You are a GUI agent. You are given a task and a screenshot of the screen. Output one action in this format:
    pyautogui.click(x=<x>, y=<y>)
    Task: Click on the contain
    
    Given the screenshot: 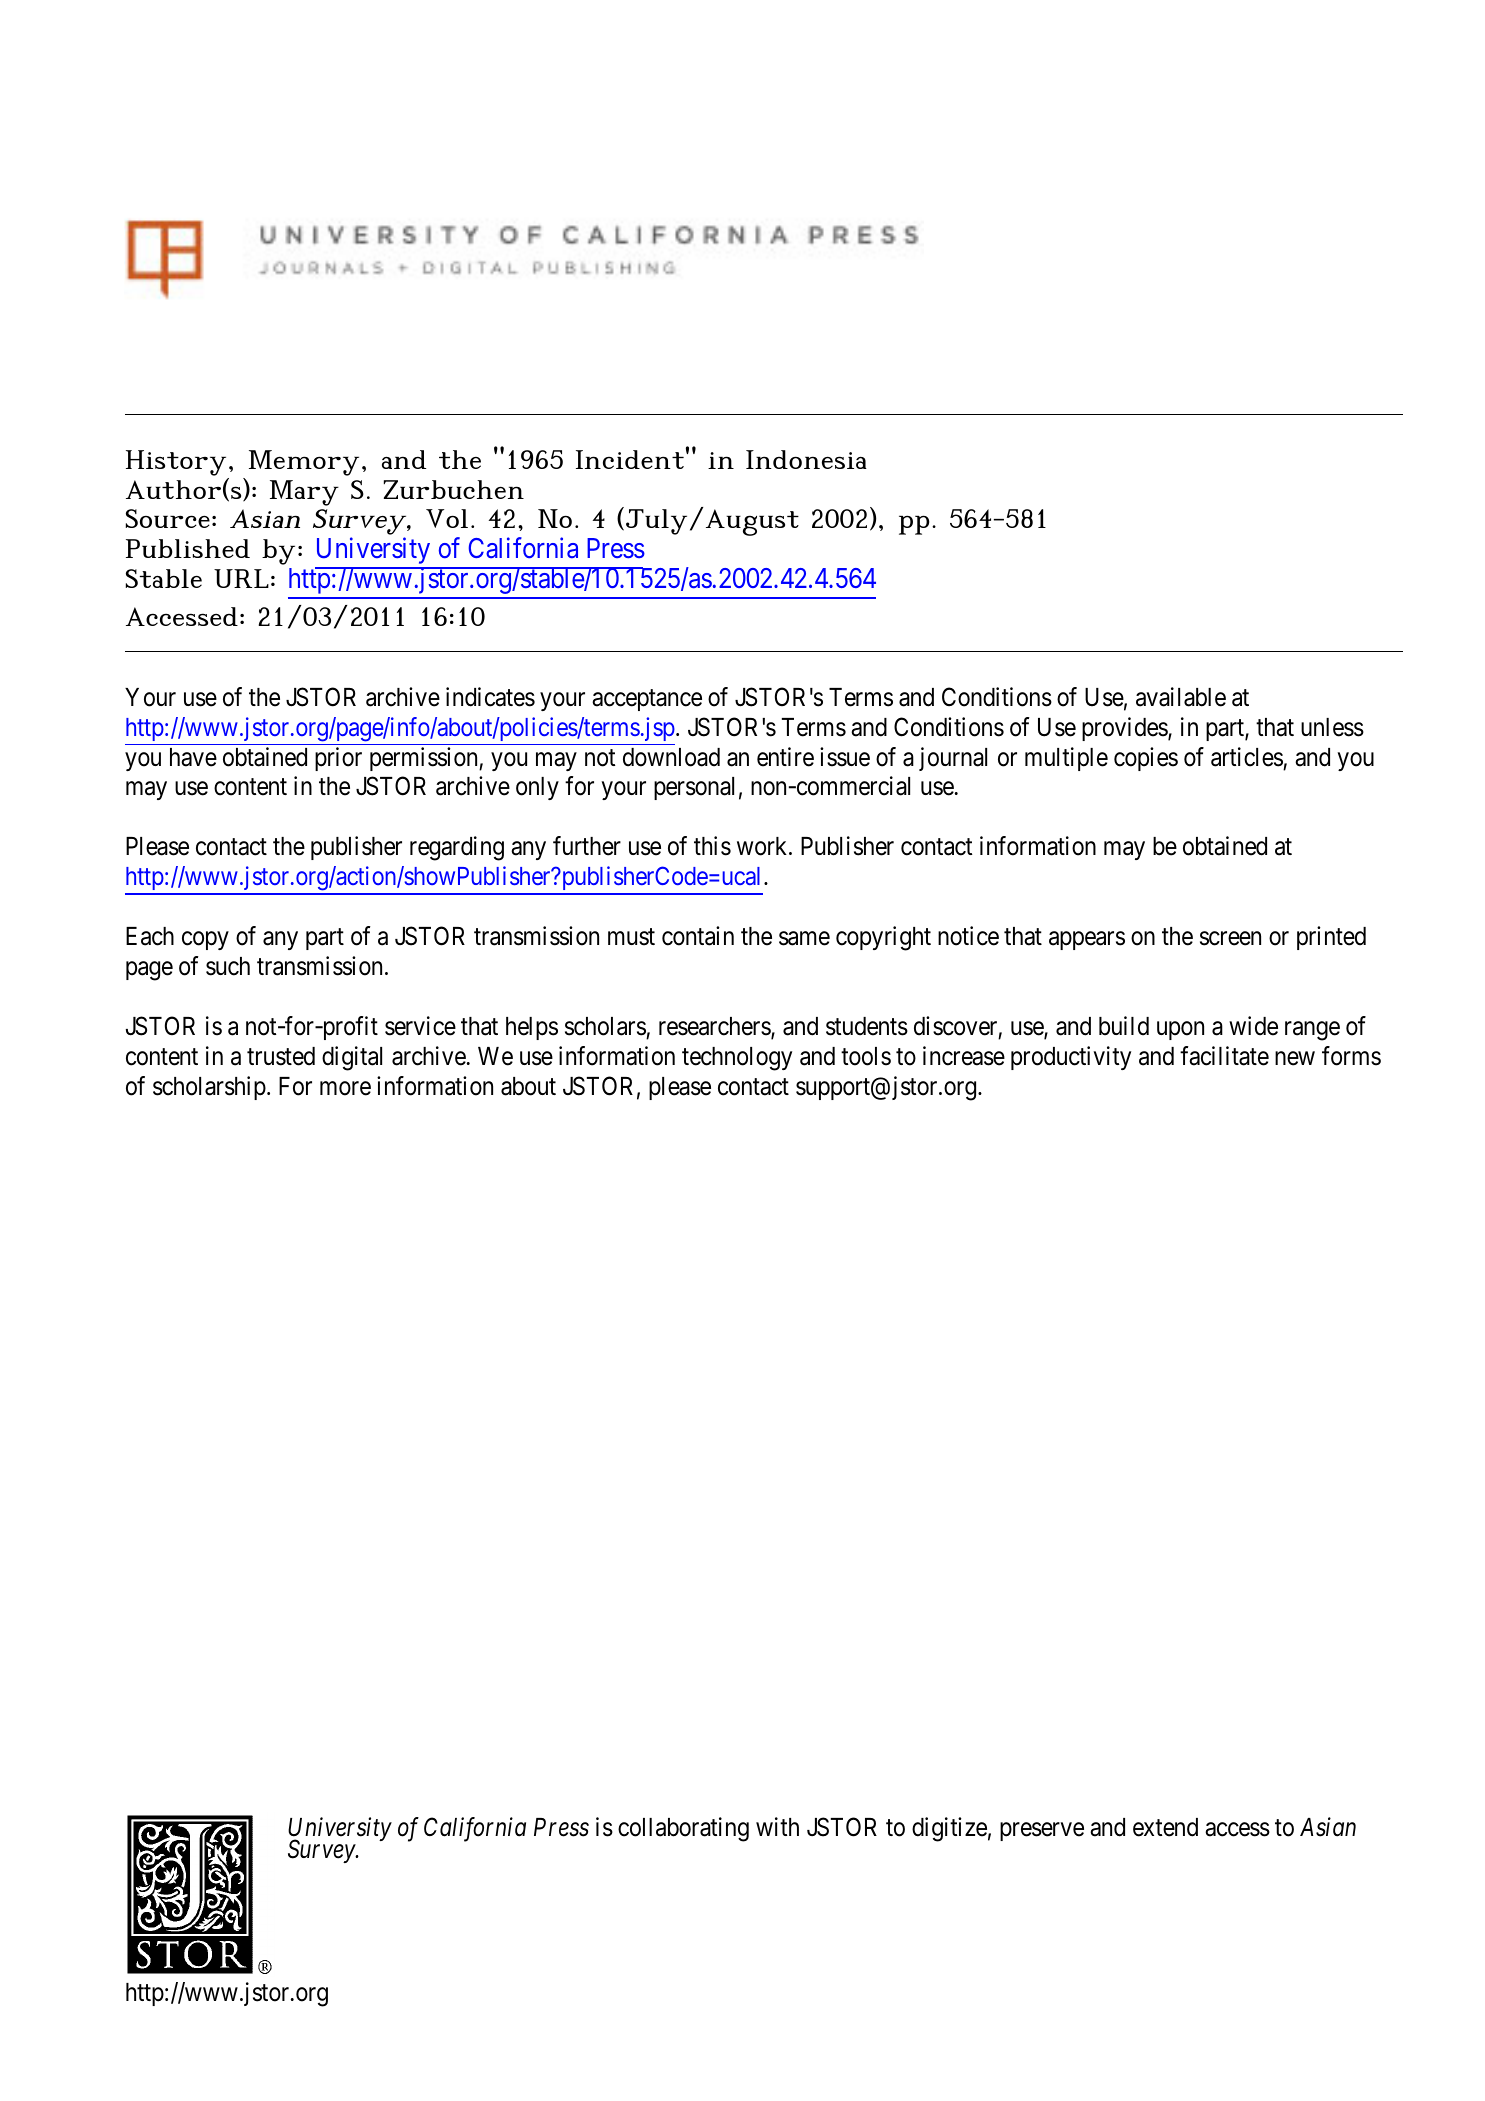 What is the action you would take?
    pyautogui.click(x=698, y=936)
